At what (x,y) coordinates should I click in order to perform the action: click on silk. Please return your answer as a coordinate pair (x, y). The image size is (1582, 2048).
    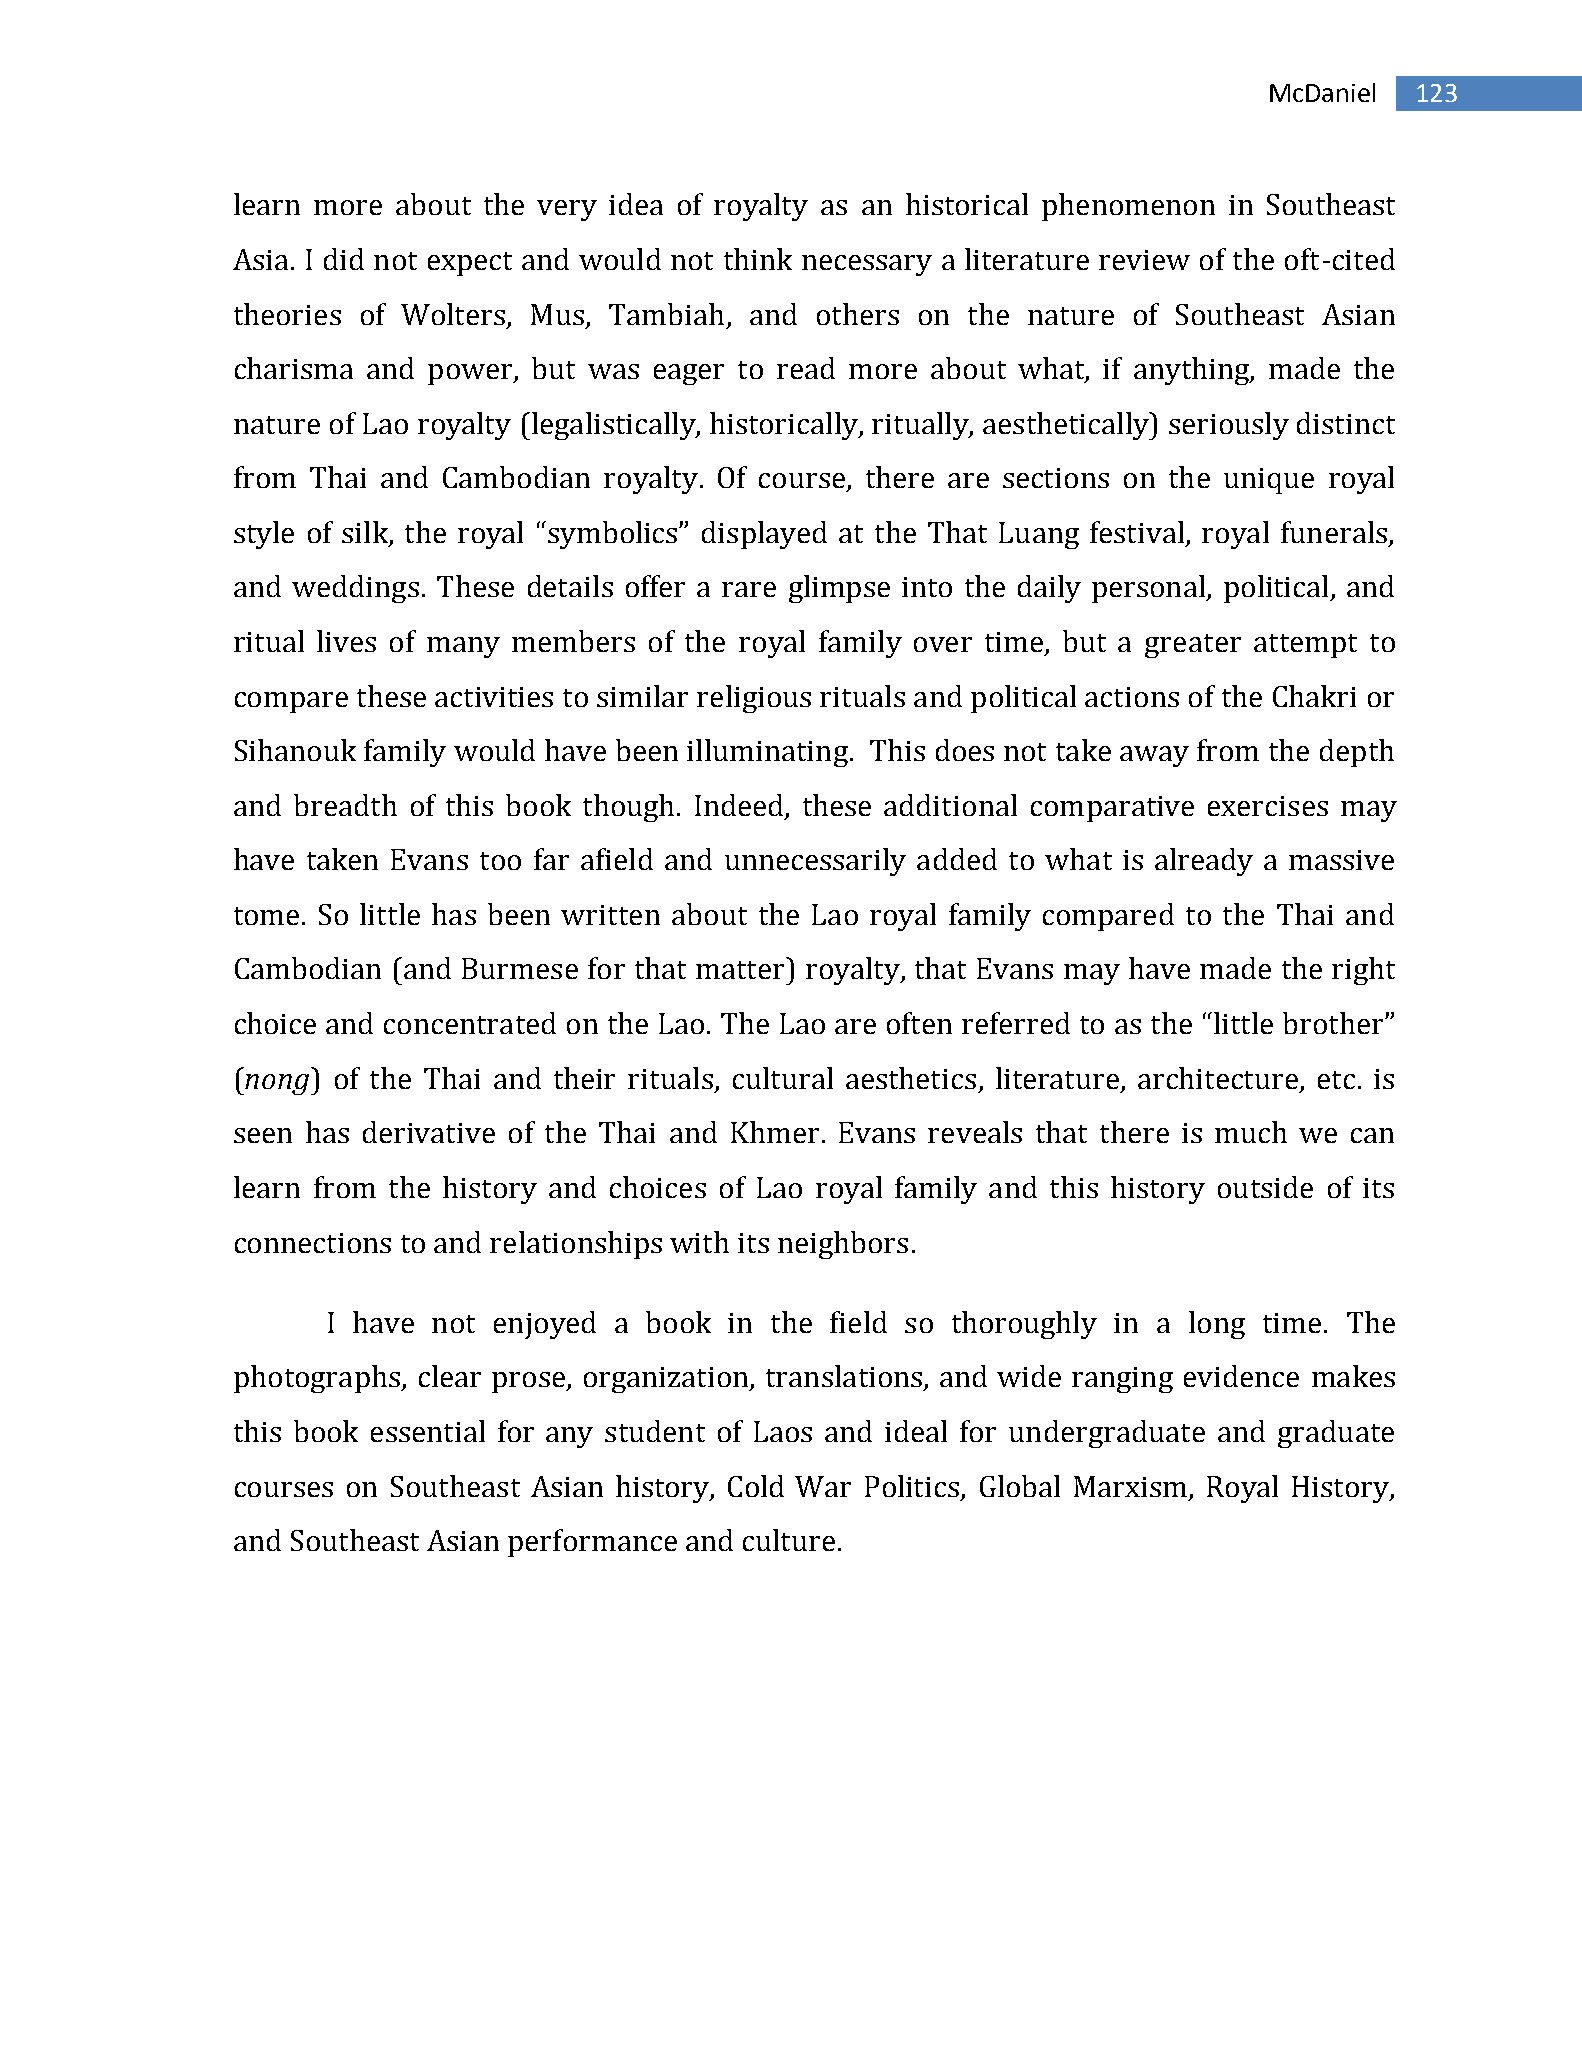
    Looking at the image, I should click on (365, 532).
